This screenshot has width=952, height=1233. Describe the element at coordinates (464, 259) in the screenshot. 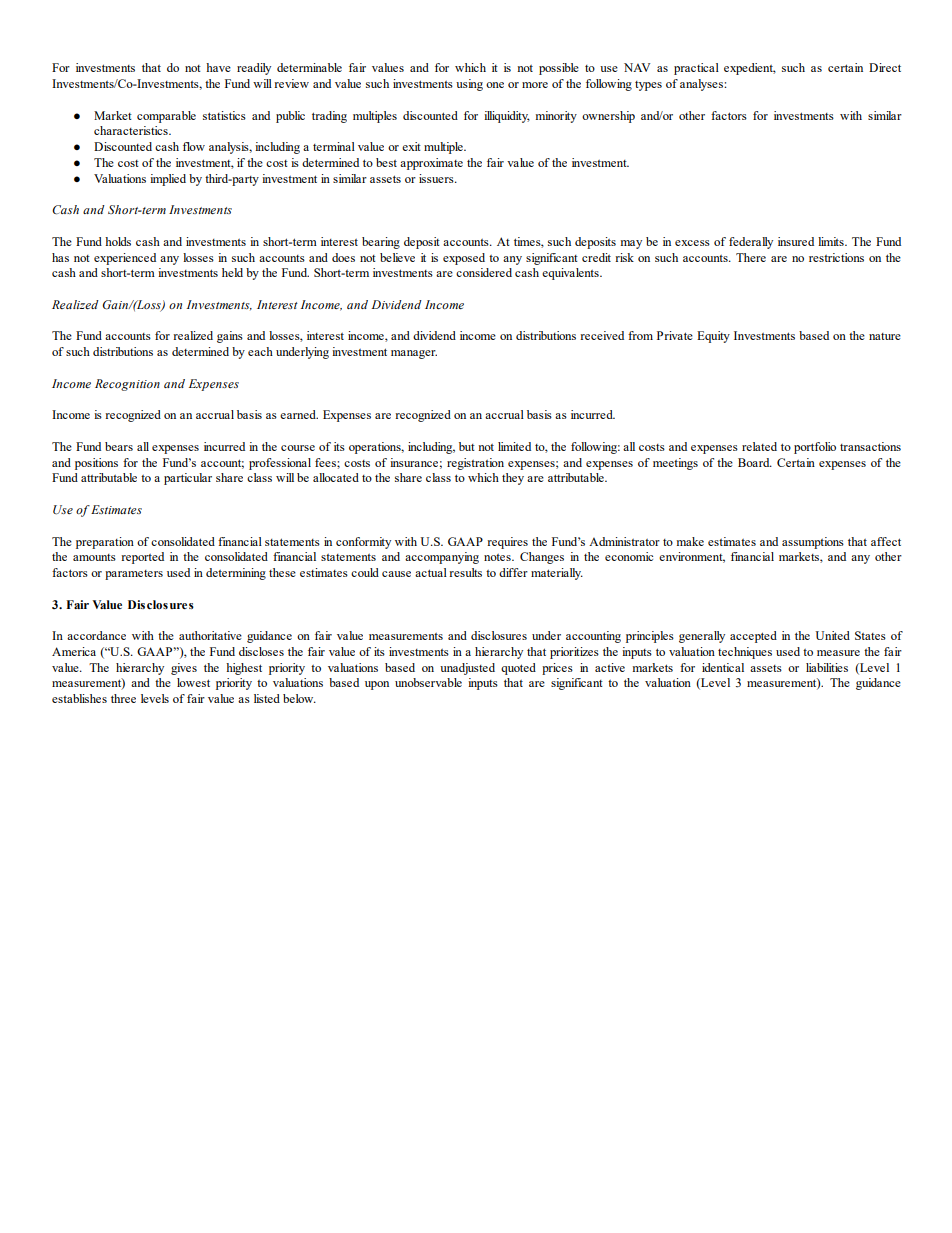

I see `exposed` at that location.
